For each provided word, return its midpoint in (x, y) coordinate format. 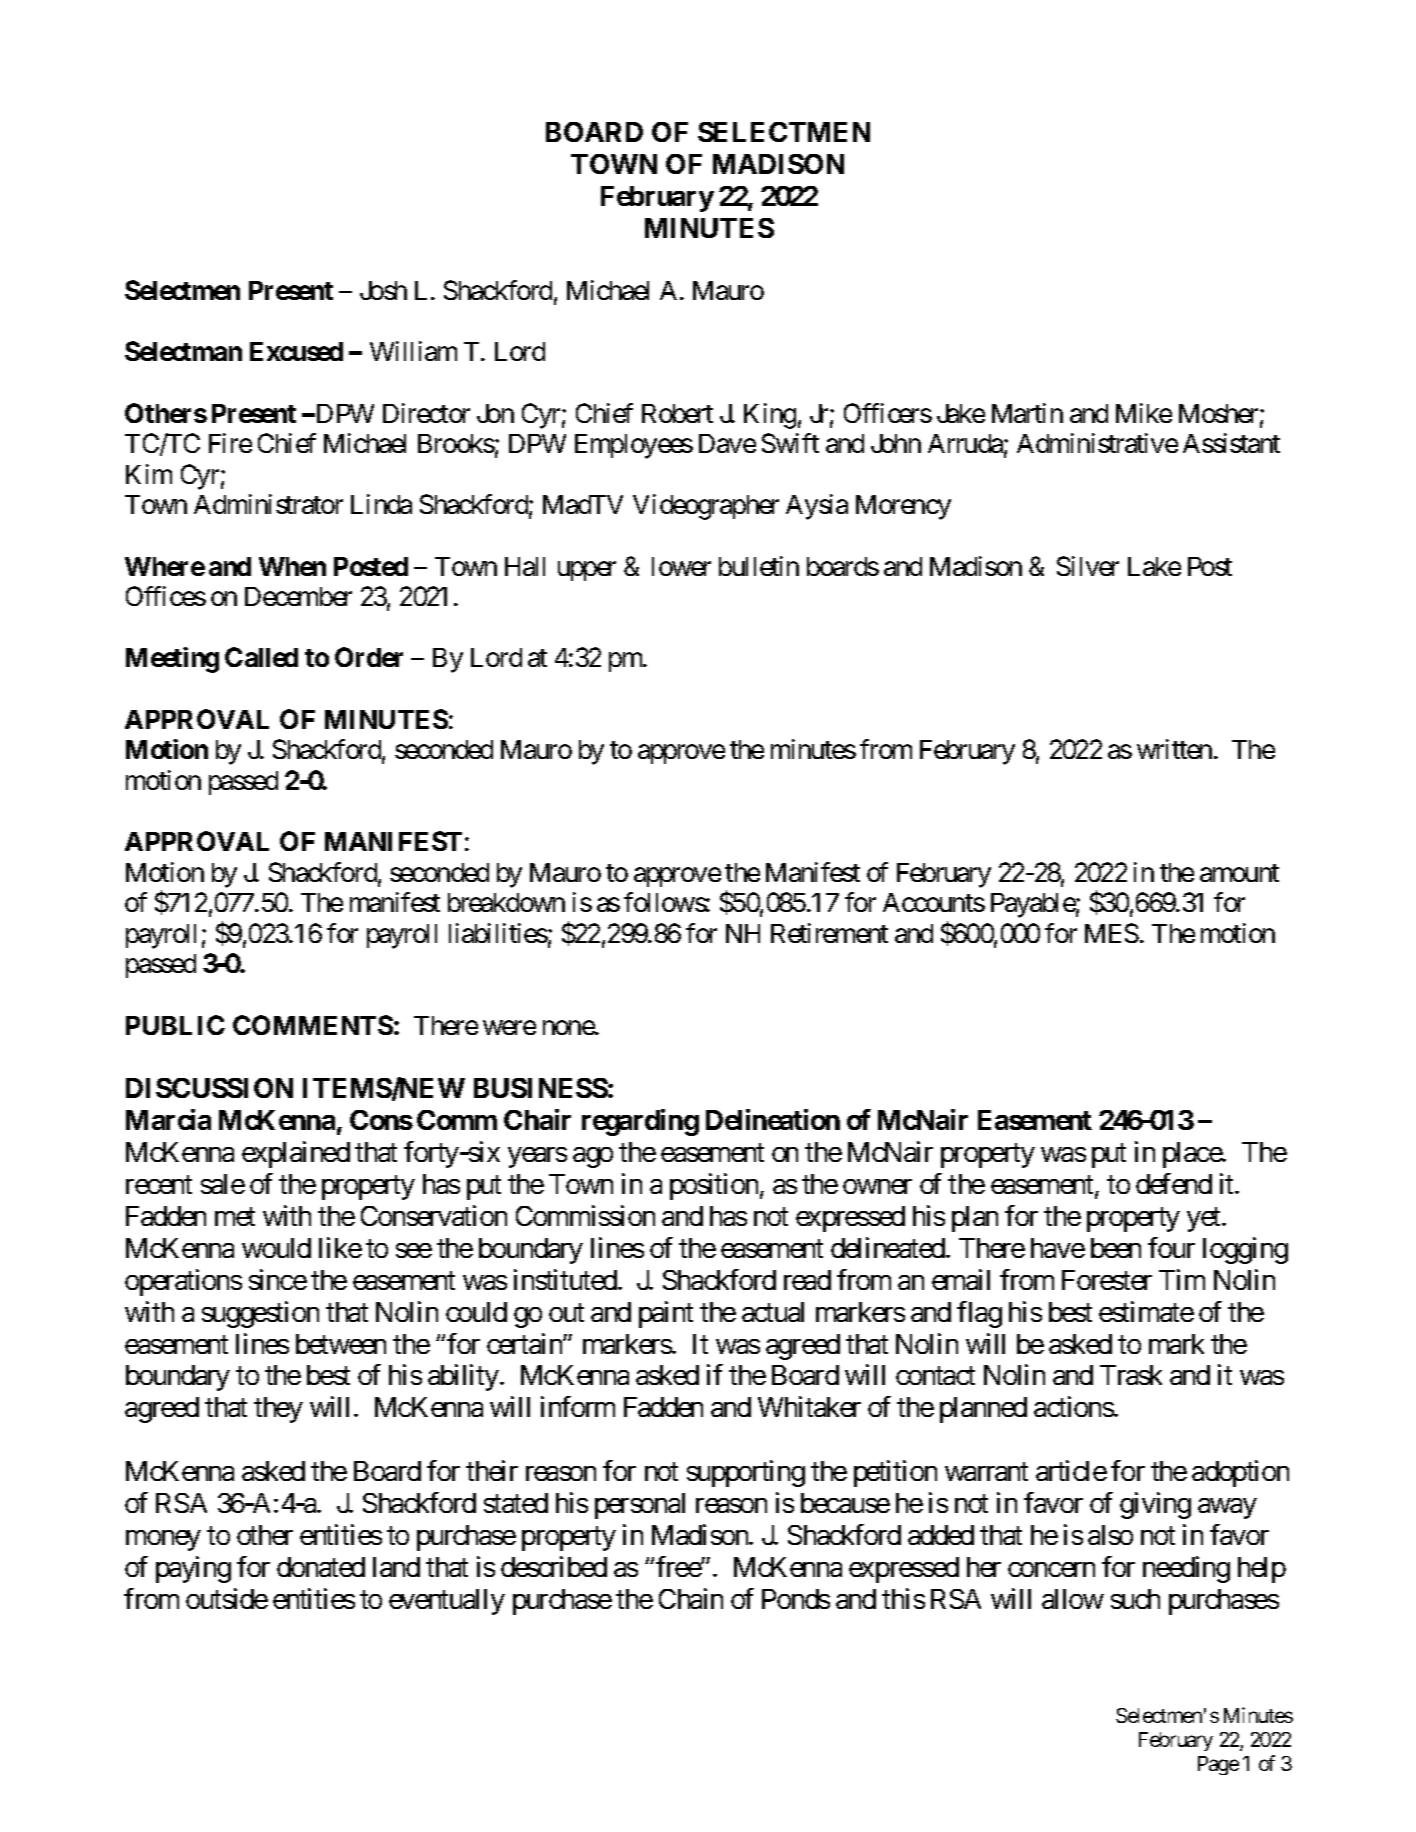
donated (321, 1567)
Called (261, 657)
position (714, 1186)
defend (1174, 1183)
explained (296, 1154)
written (1174, 749)
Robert (677, 413)
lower (681, 566)
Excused (296, 351)
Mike (1144, 413)
